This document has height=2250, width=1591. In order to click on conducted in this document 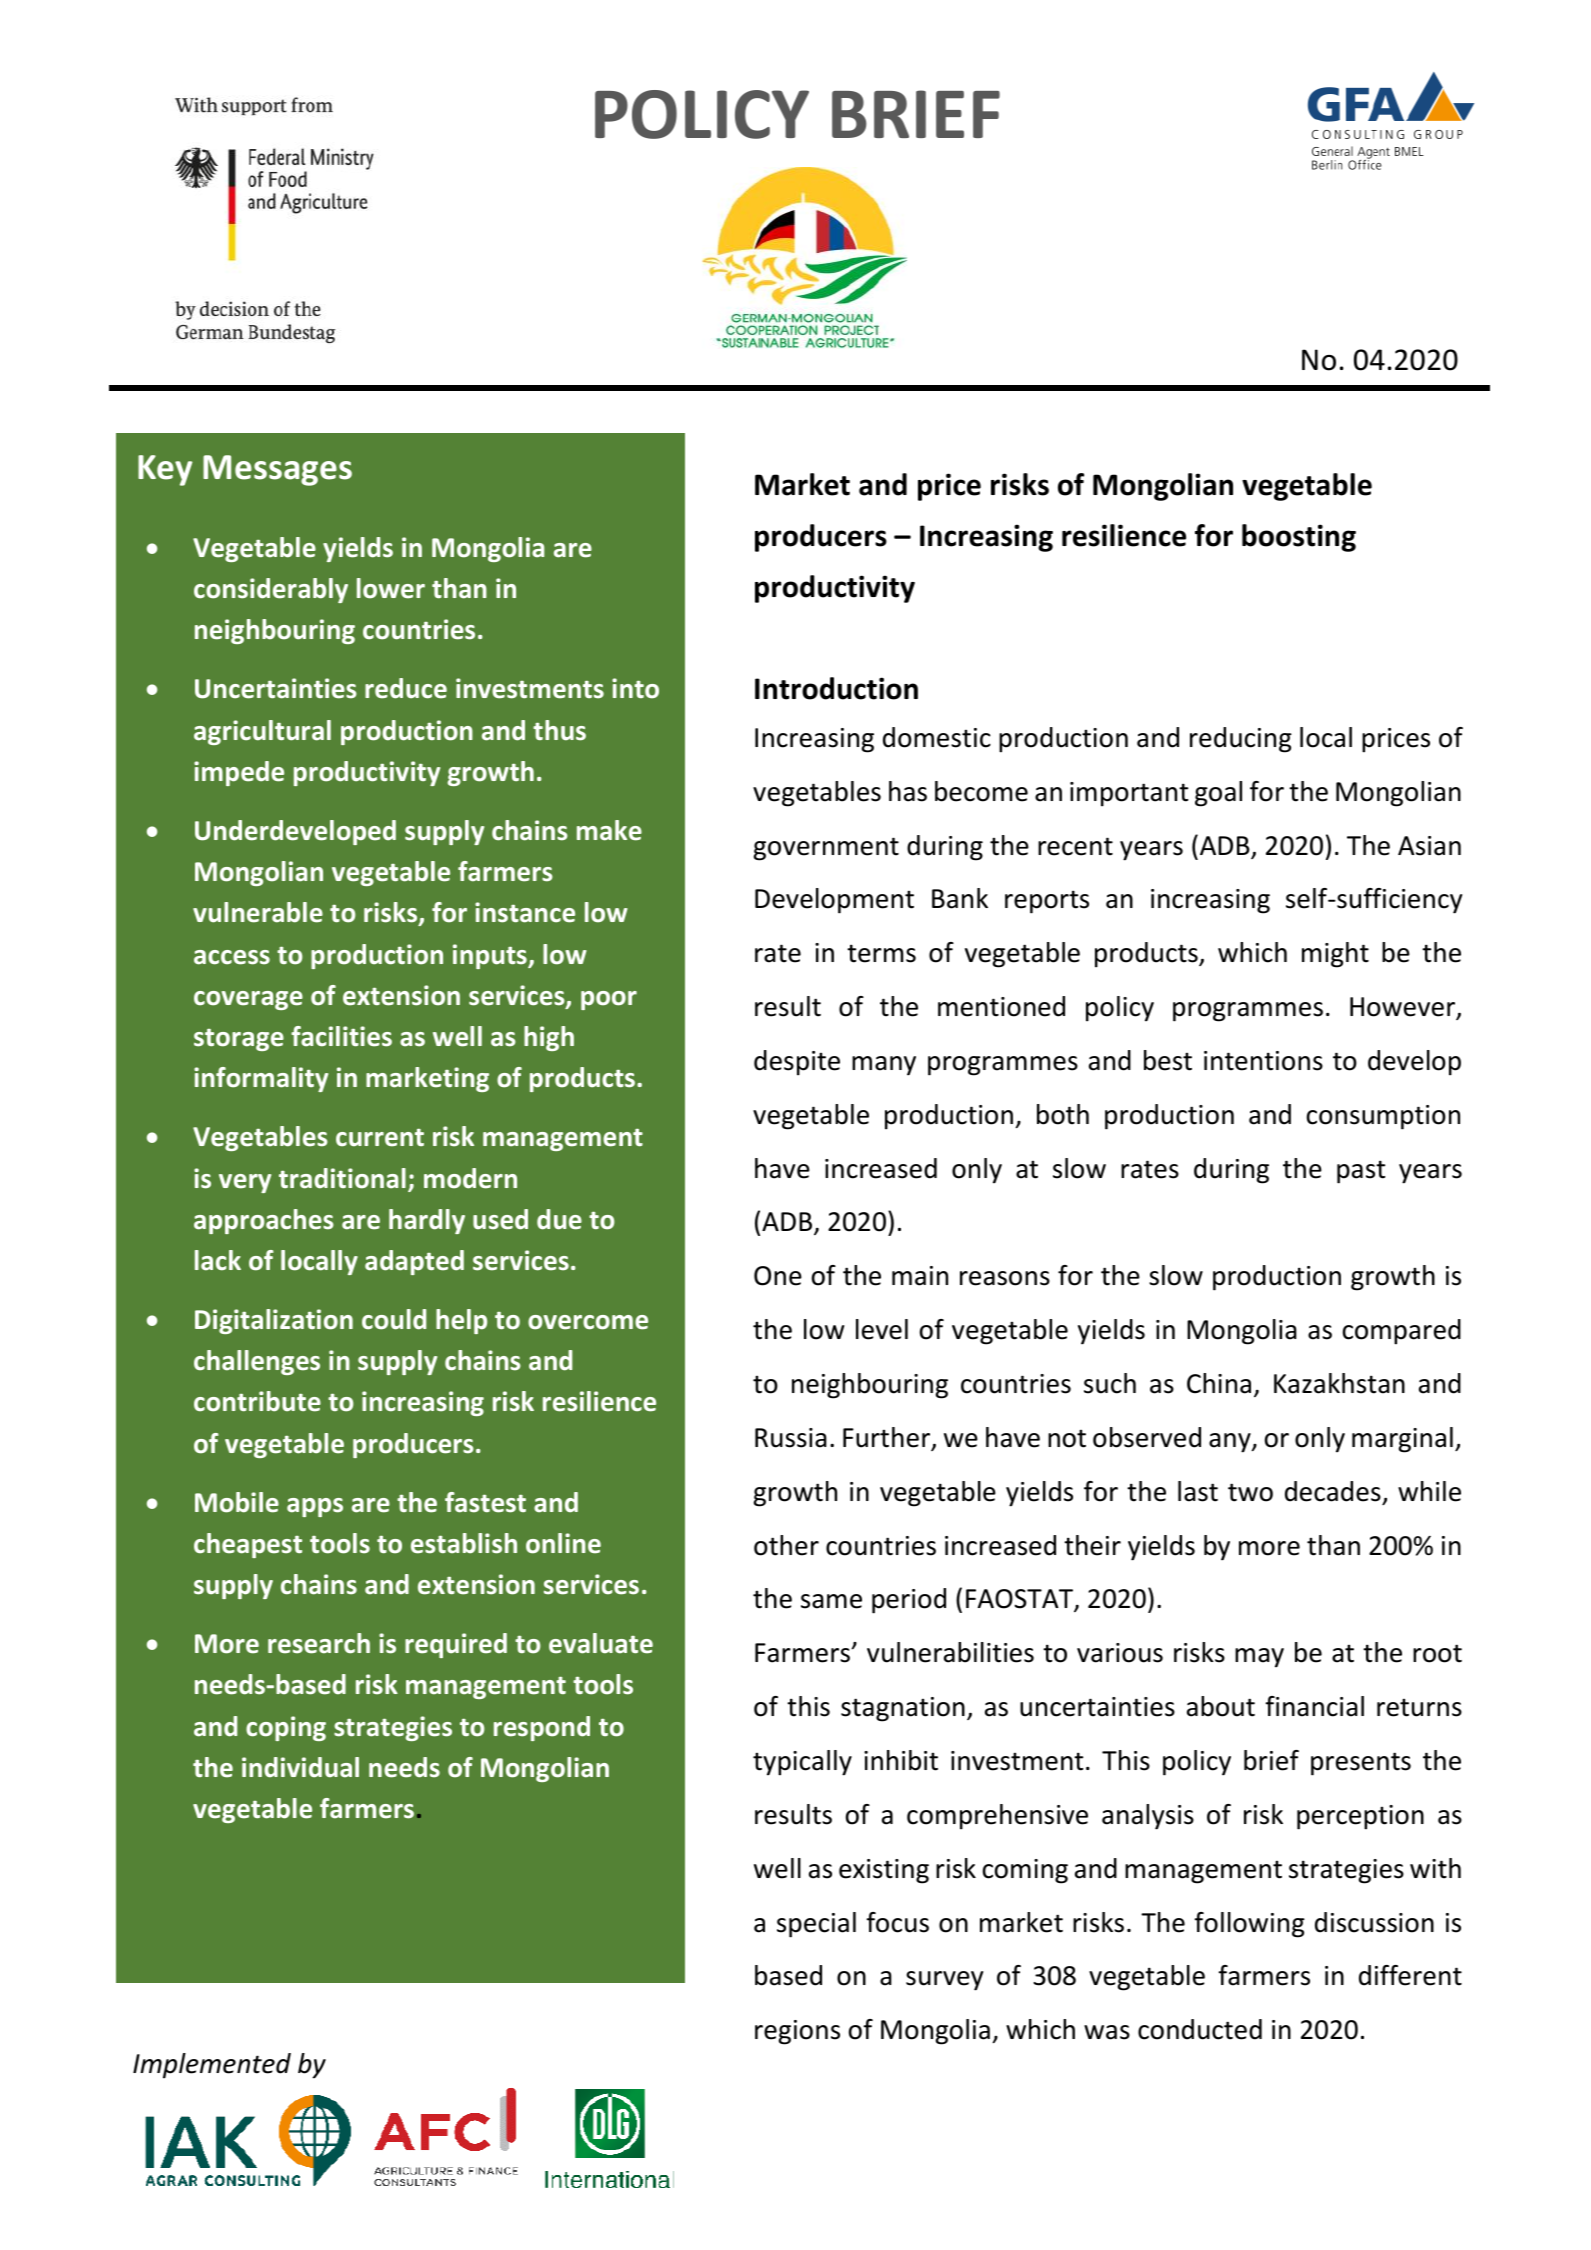, I will do `click(1200, 2029)`.
